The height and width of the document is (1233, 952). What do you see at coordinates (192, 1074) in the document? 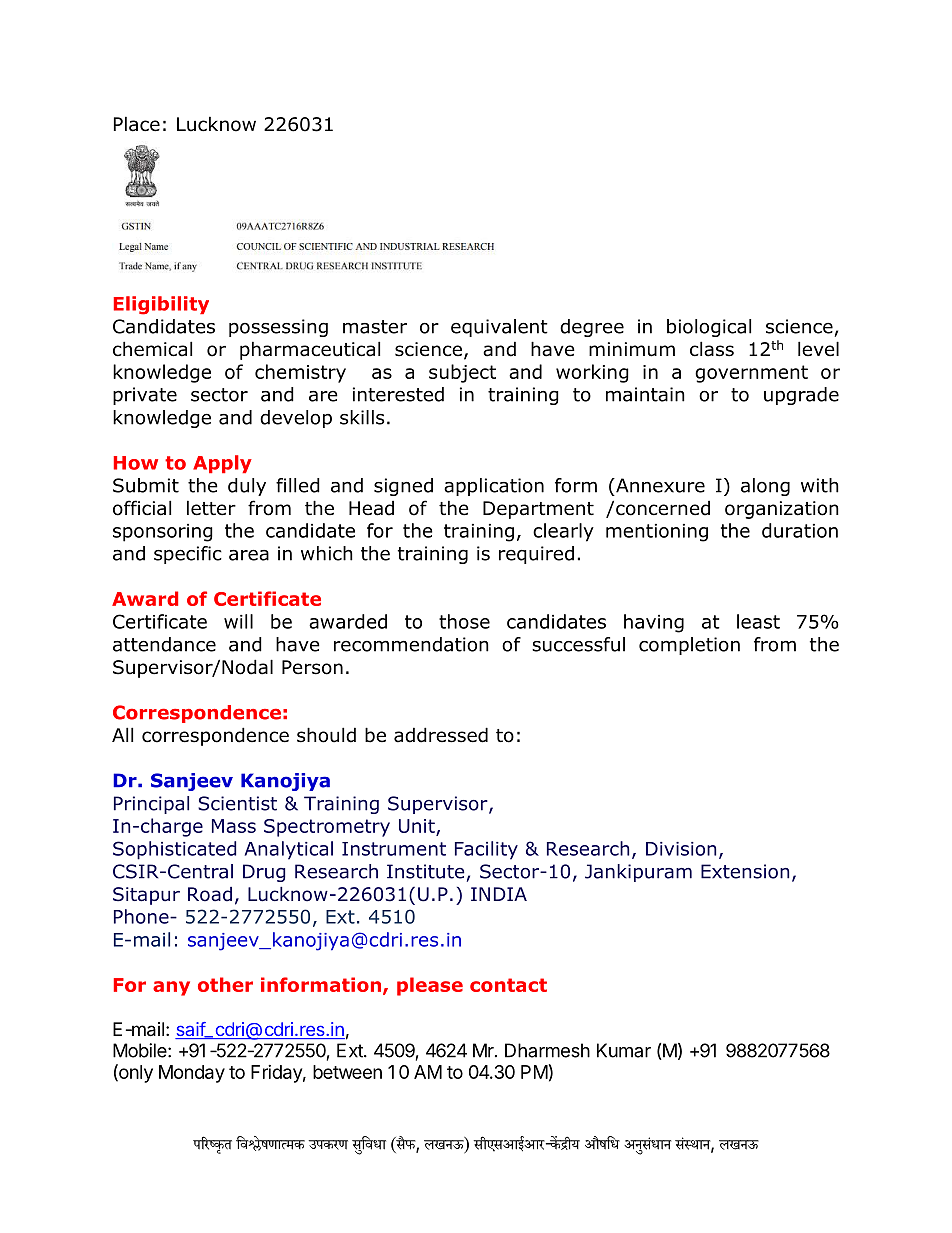
I see `Monday` at bounding box center [192, 1074].
